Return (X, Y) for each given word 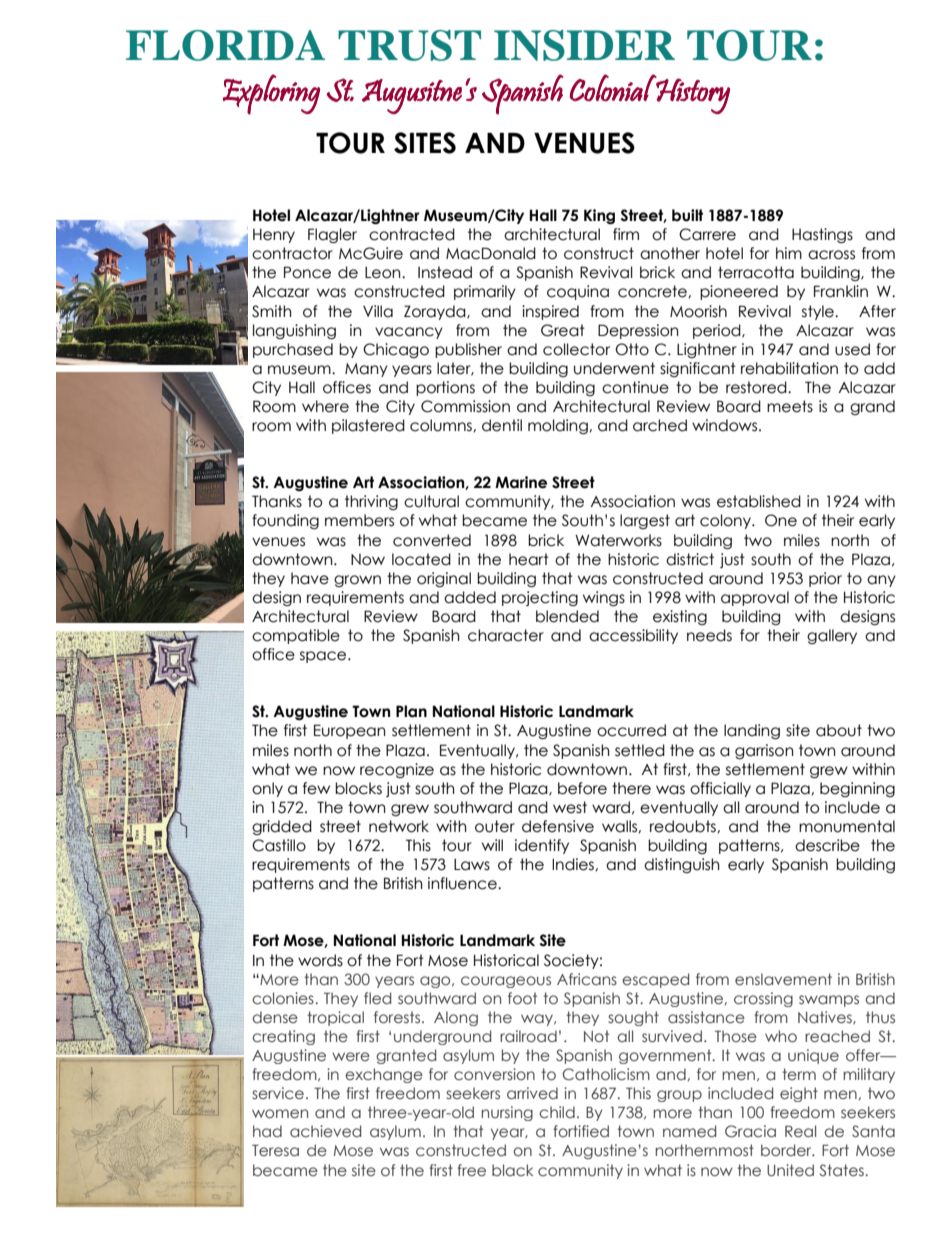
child (557, 1112)
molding (559, 426)
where (325, 406)
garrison (764, 751)
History (692, 95)
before (582, 788)
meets (790, 406)
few (316, 788)
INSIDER (584, 45)
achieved (325, 1131)
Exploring (271, 94)
